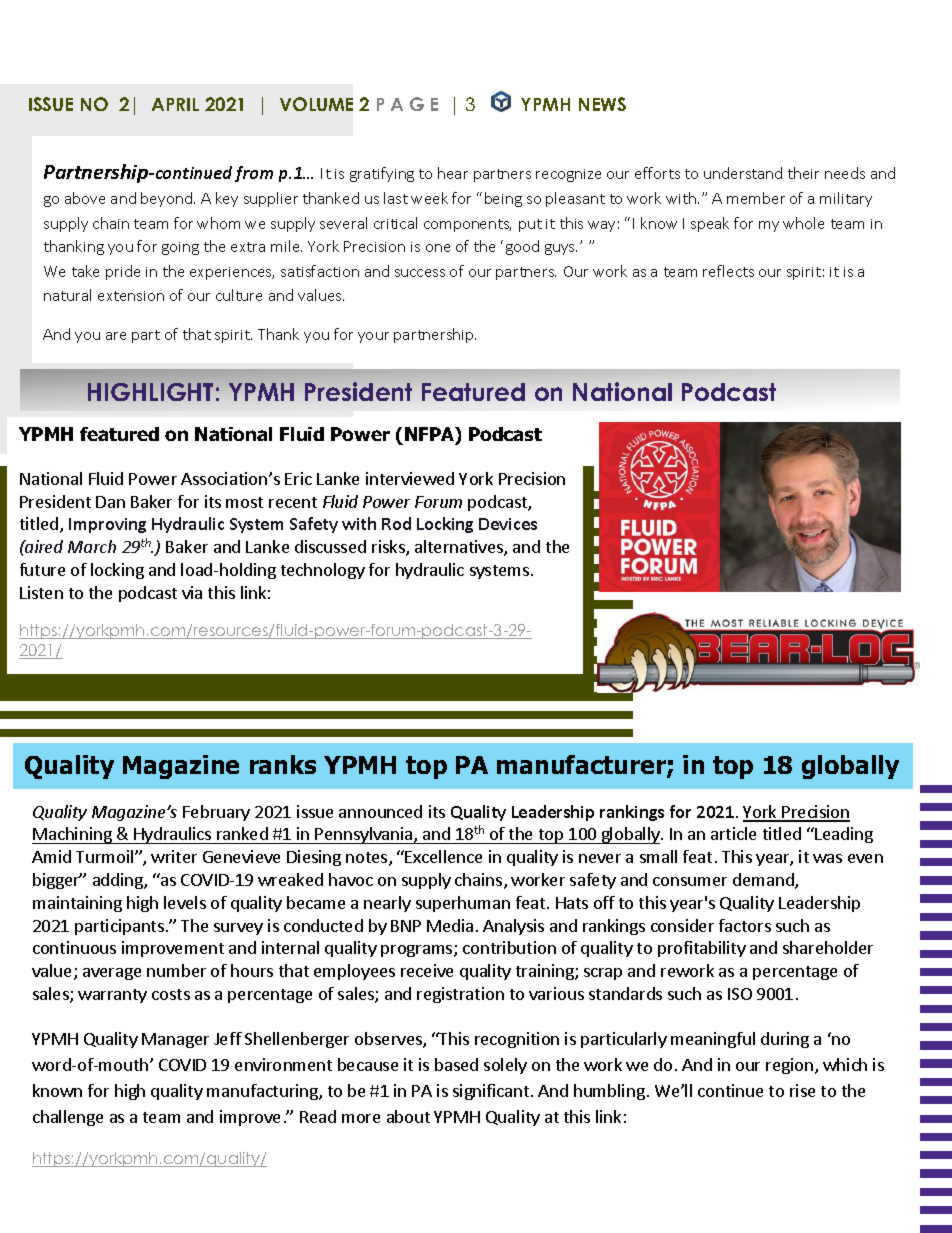 The height and width of the screenshot is (1233, 952). I want to click on understand, so click(743, 173).
